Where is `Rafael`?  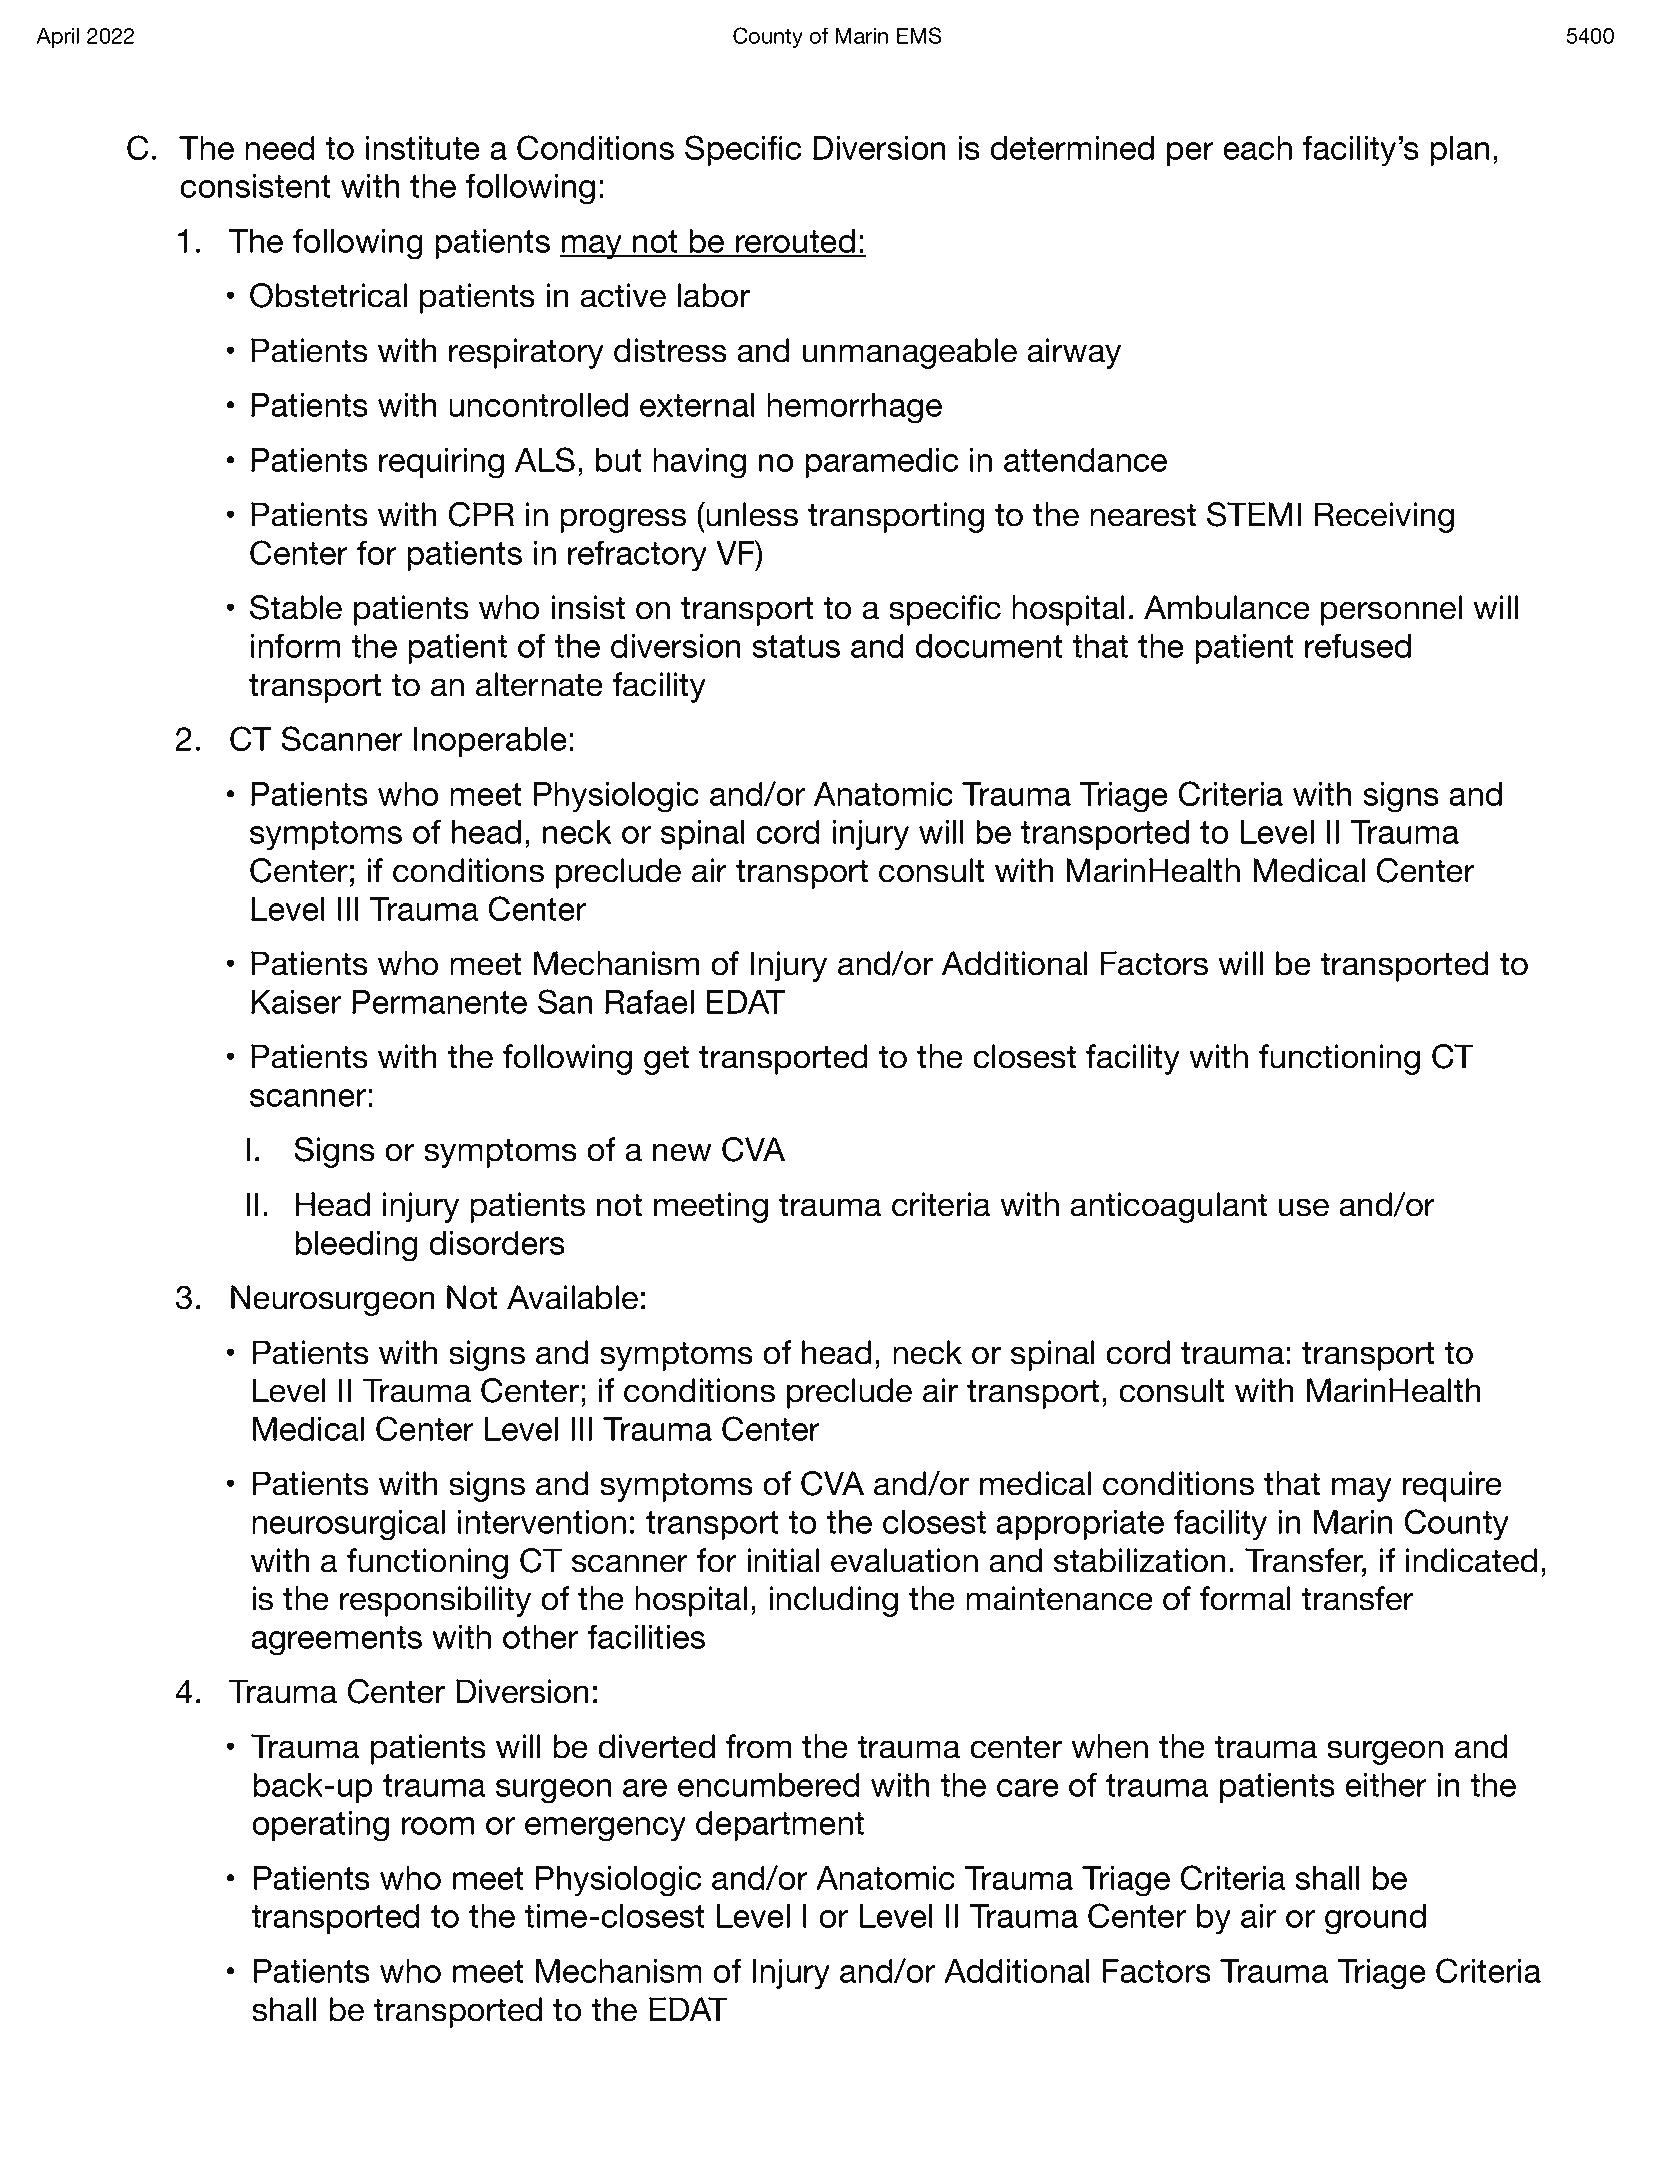 Rafael is located at coordinates (649, 1001).
